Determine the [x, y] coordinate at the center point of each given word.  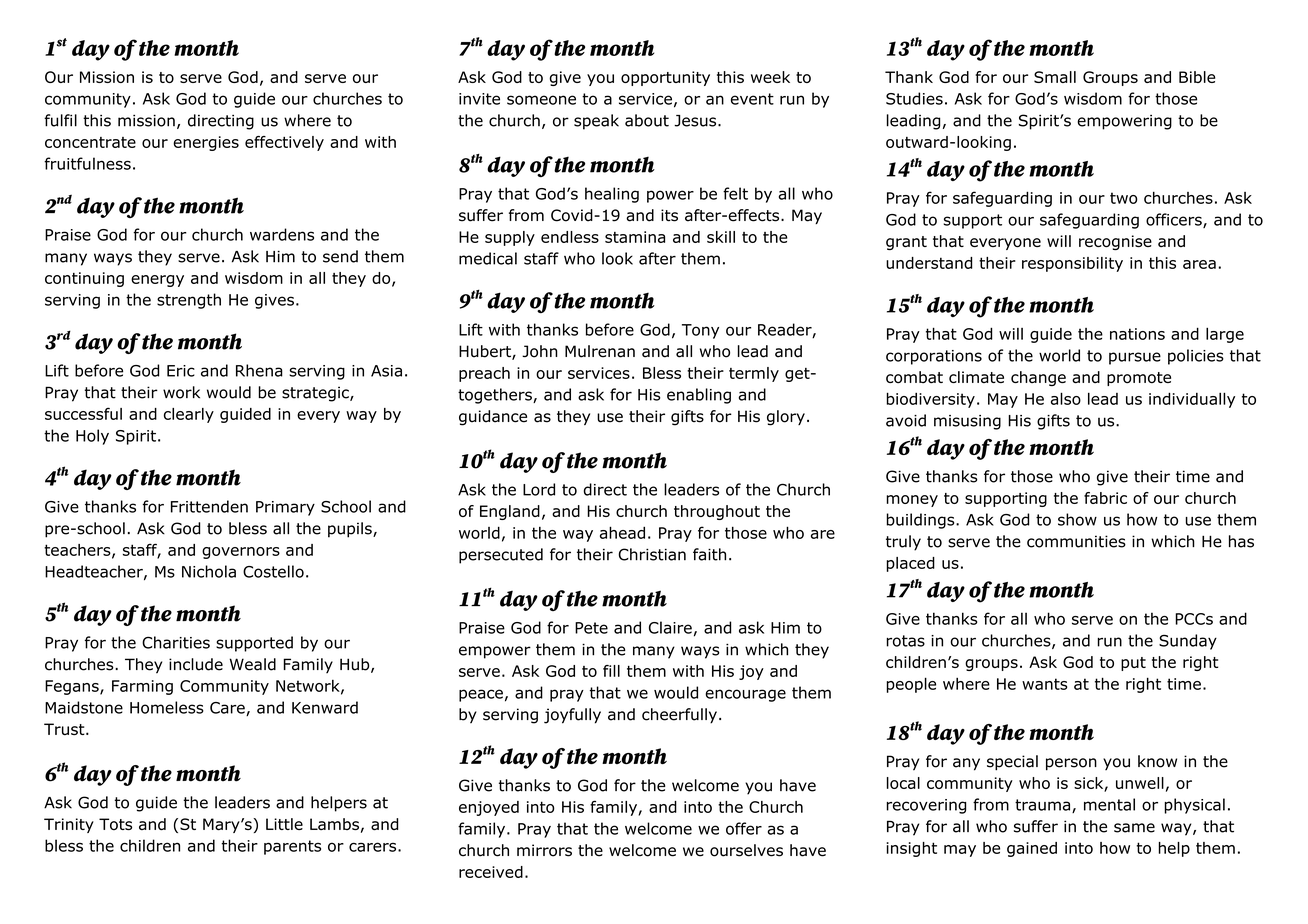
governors [241, 553]
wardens [282, 234]
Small [1055, 77]
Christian [652, 554]
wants [1044, 684]
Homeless [167, 707]
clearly [189, 415]
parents [292, 847]
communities [1076, 541]
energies [206, 143]
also [1066, 398]
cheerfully [679, 716]
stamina [635, 237]
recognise [1115, 242]
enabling [699, 396]
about [647, 120]
